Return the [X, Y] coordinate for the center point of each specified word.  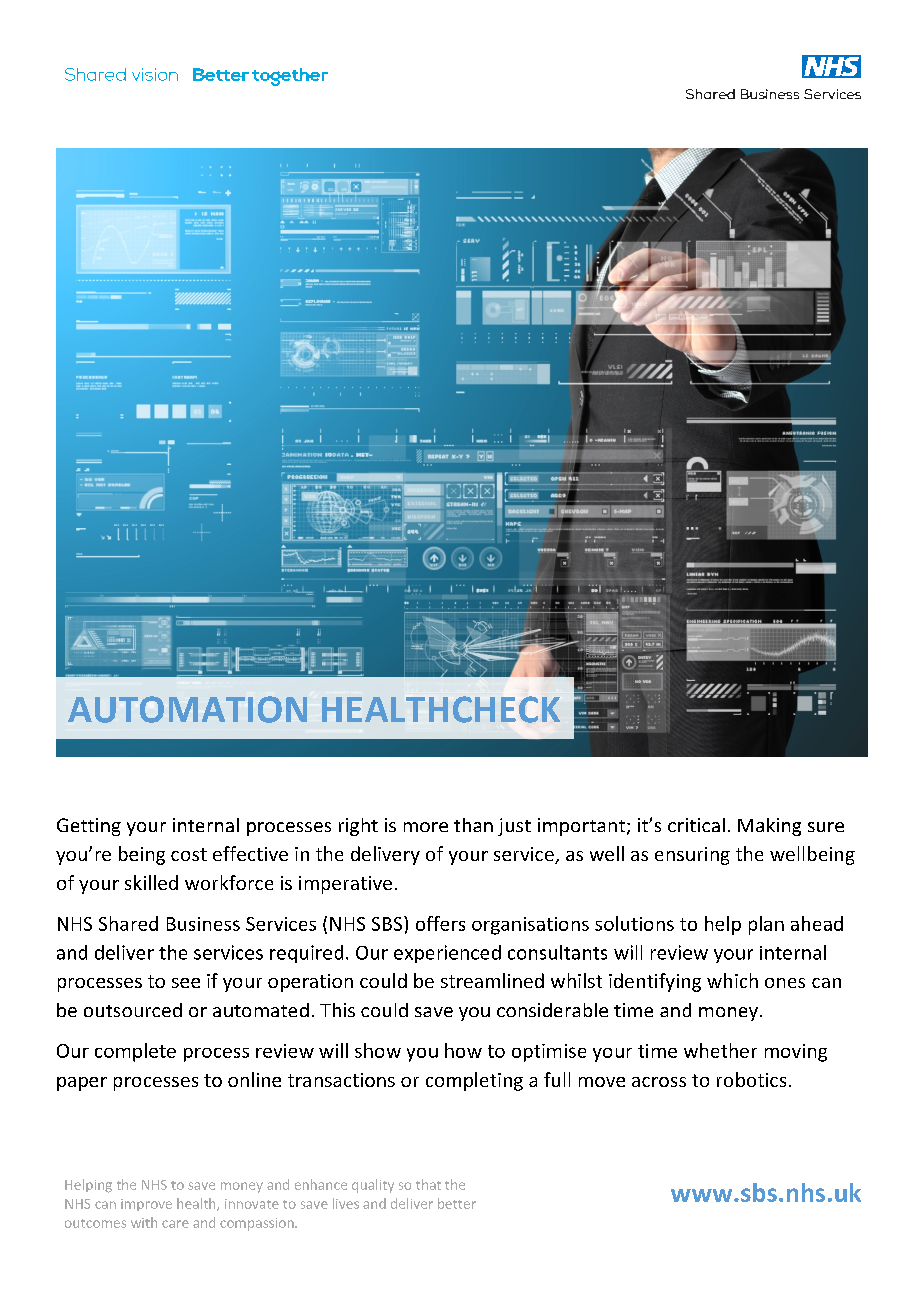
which [732, 980]
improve [146, 1205]
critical [696, 825]
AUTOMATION [187, 709]
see [186, 983]
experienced [447, 954]
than [473, 825]
